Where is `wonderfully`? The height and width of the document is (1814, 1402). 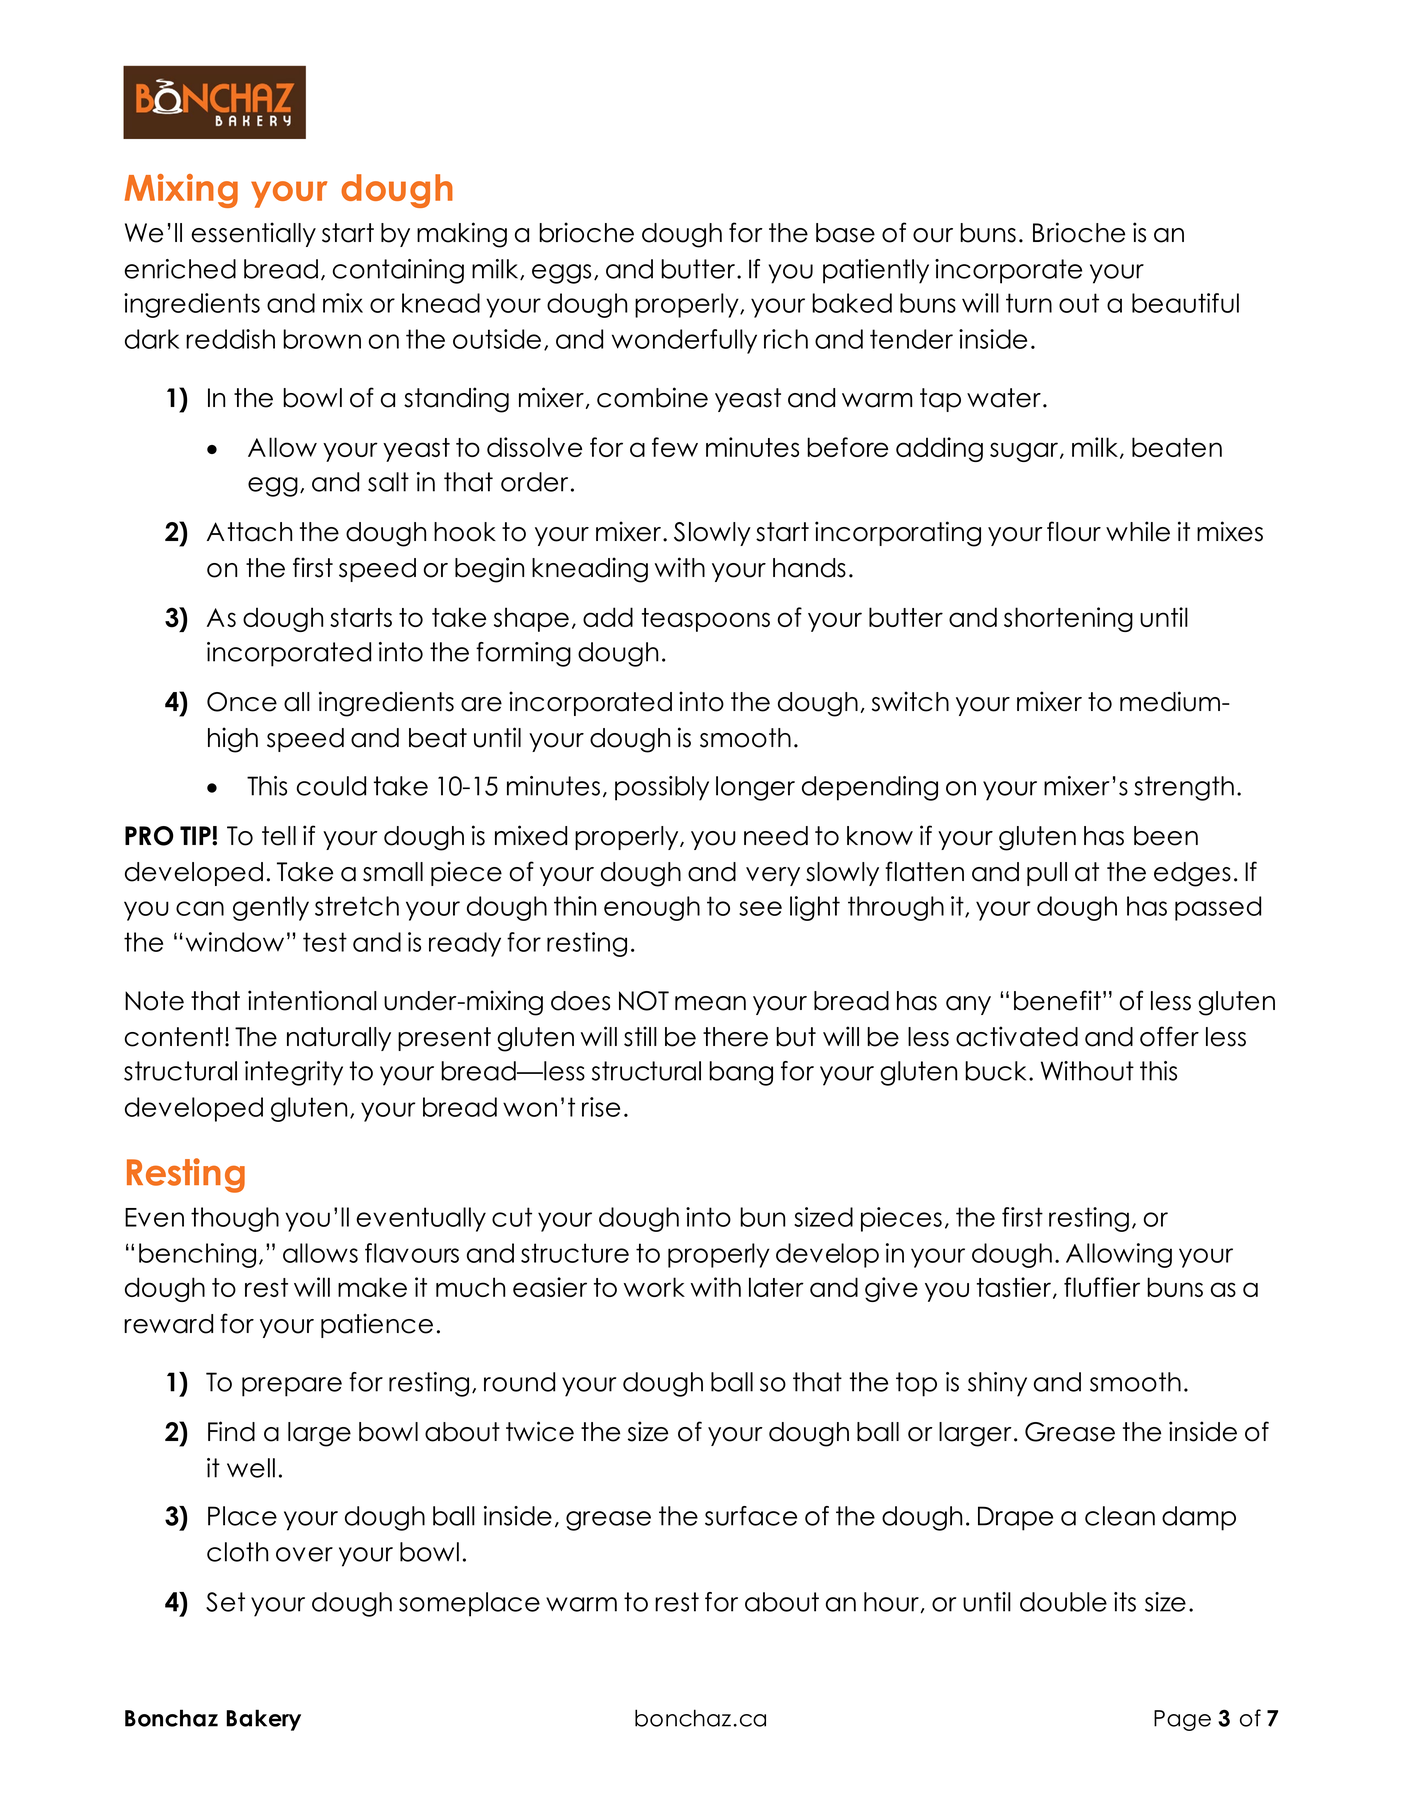 wonderfully is located at coordinates (684, 341).
